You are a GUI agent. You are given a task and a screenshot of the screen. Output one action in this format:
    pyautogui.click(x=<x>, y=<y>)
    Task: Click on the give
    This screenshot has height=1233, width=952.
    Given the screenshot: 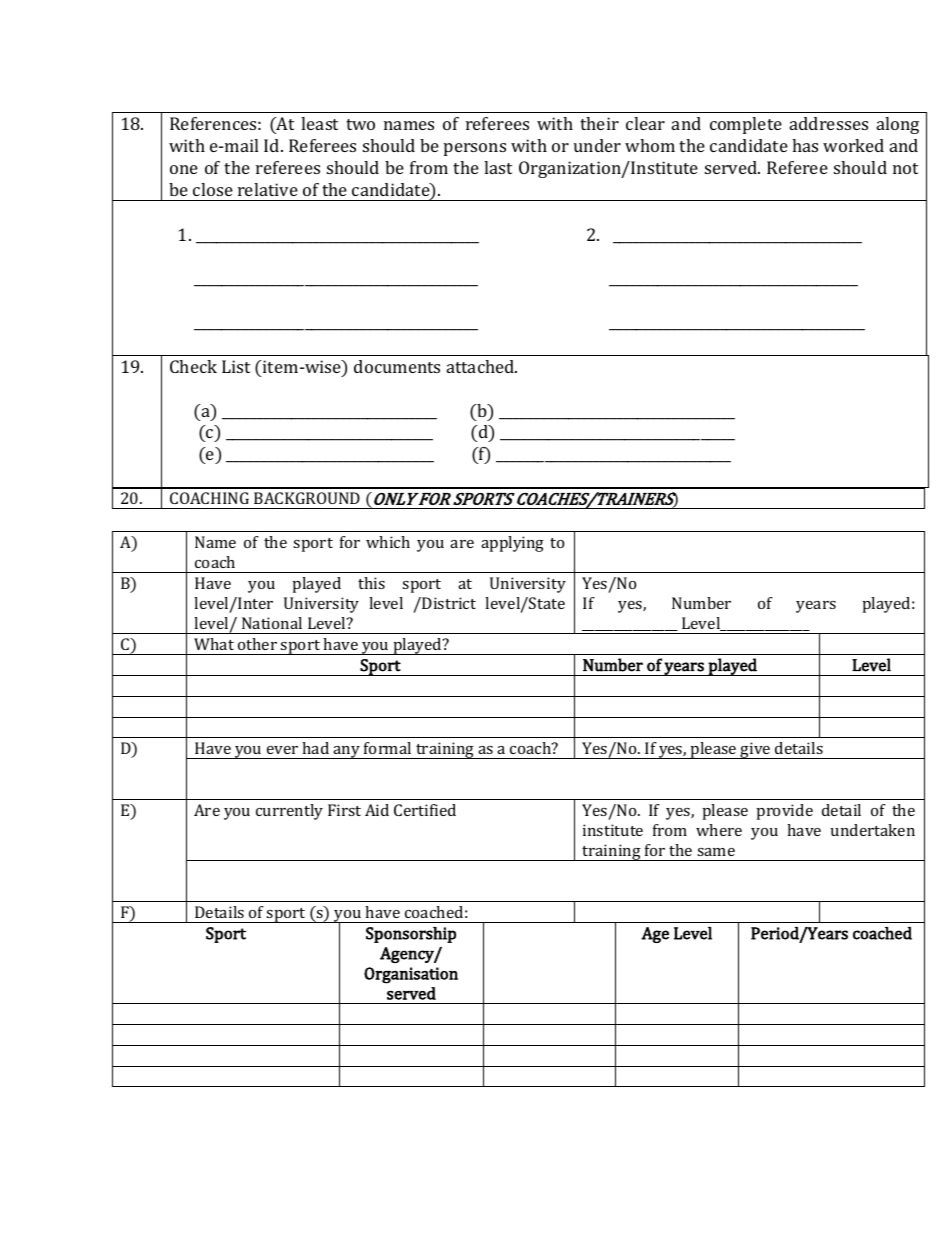 What is the action you would take?
    pyautogui.click(x=756, y=750)
